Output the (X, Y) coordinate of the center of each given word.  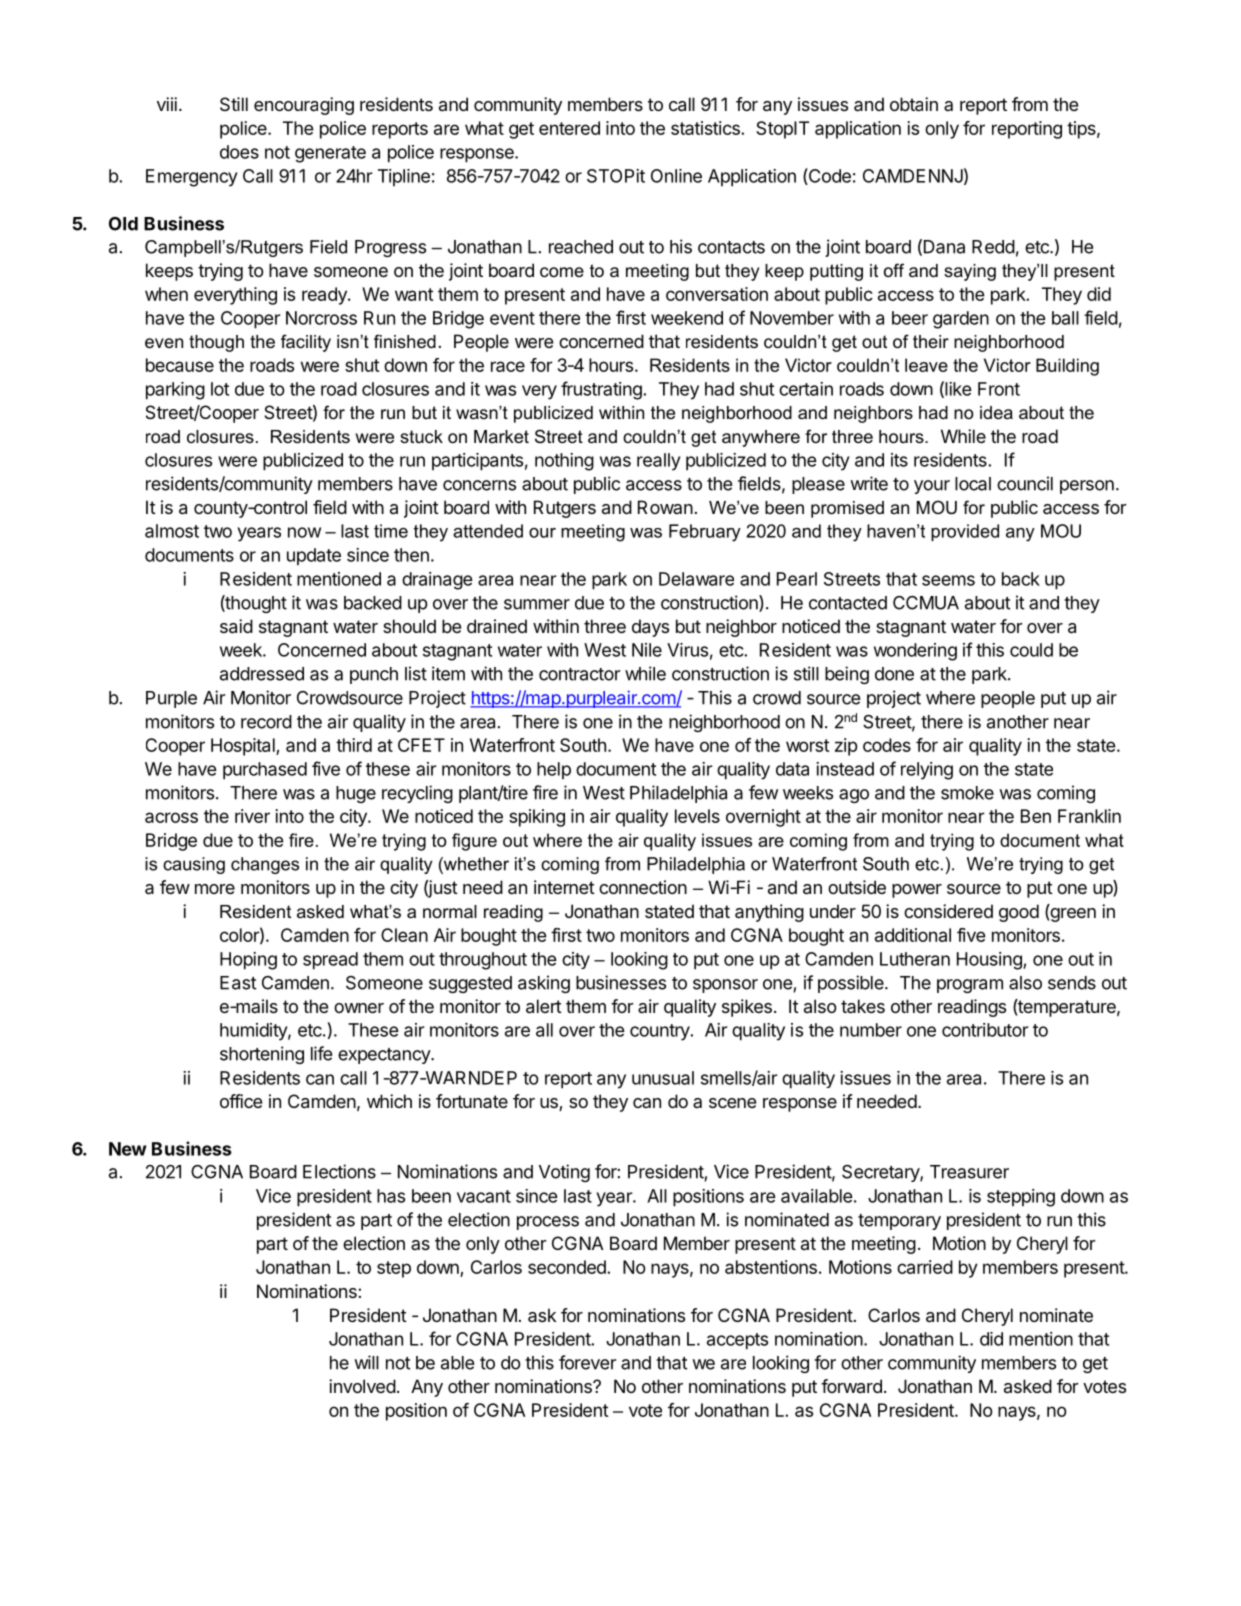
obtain (914, 104)
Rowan (665, 507)
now (304, 532)
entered (569, 128)
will (366, 1362)
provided (965, 532)
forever (587, 1362)
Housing (990, 961)
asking (544, 984)
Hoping (248, 961)
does (239, 152)
